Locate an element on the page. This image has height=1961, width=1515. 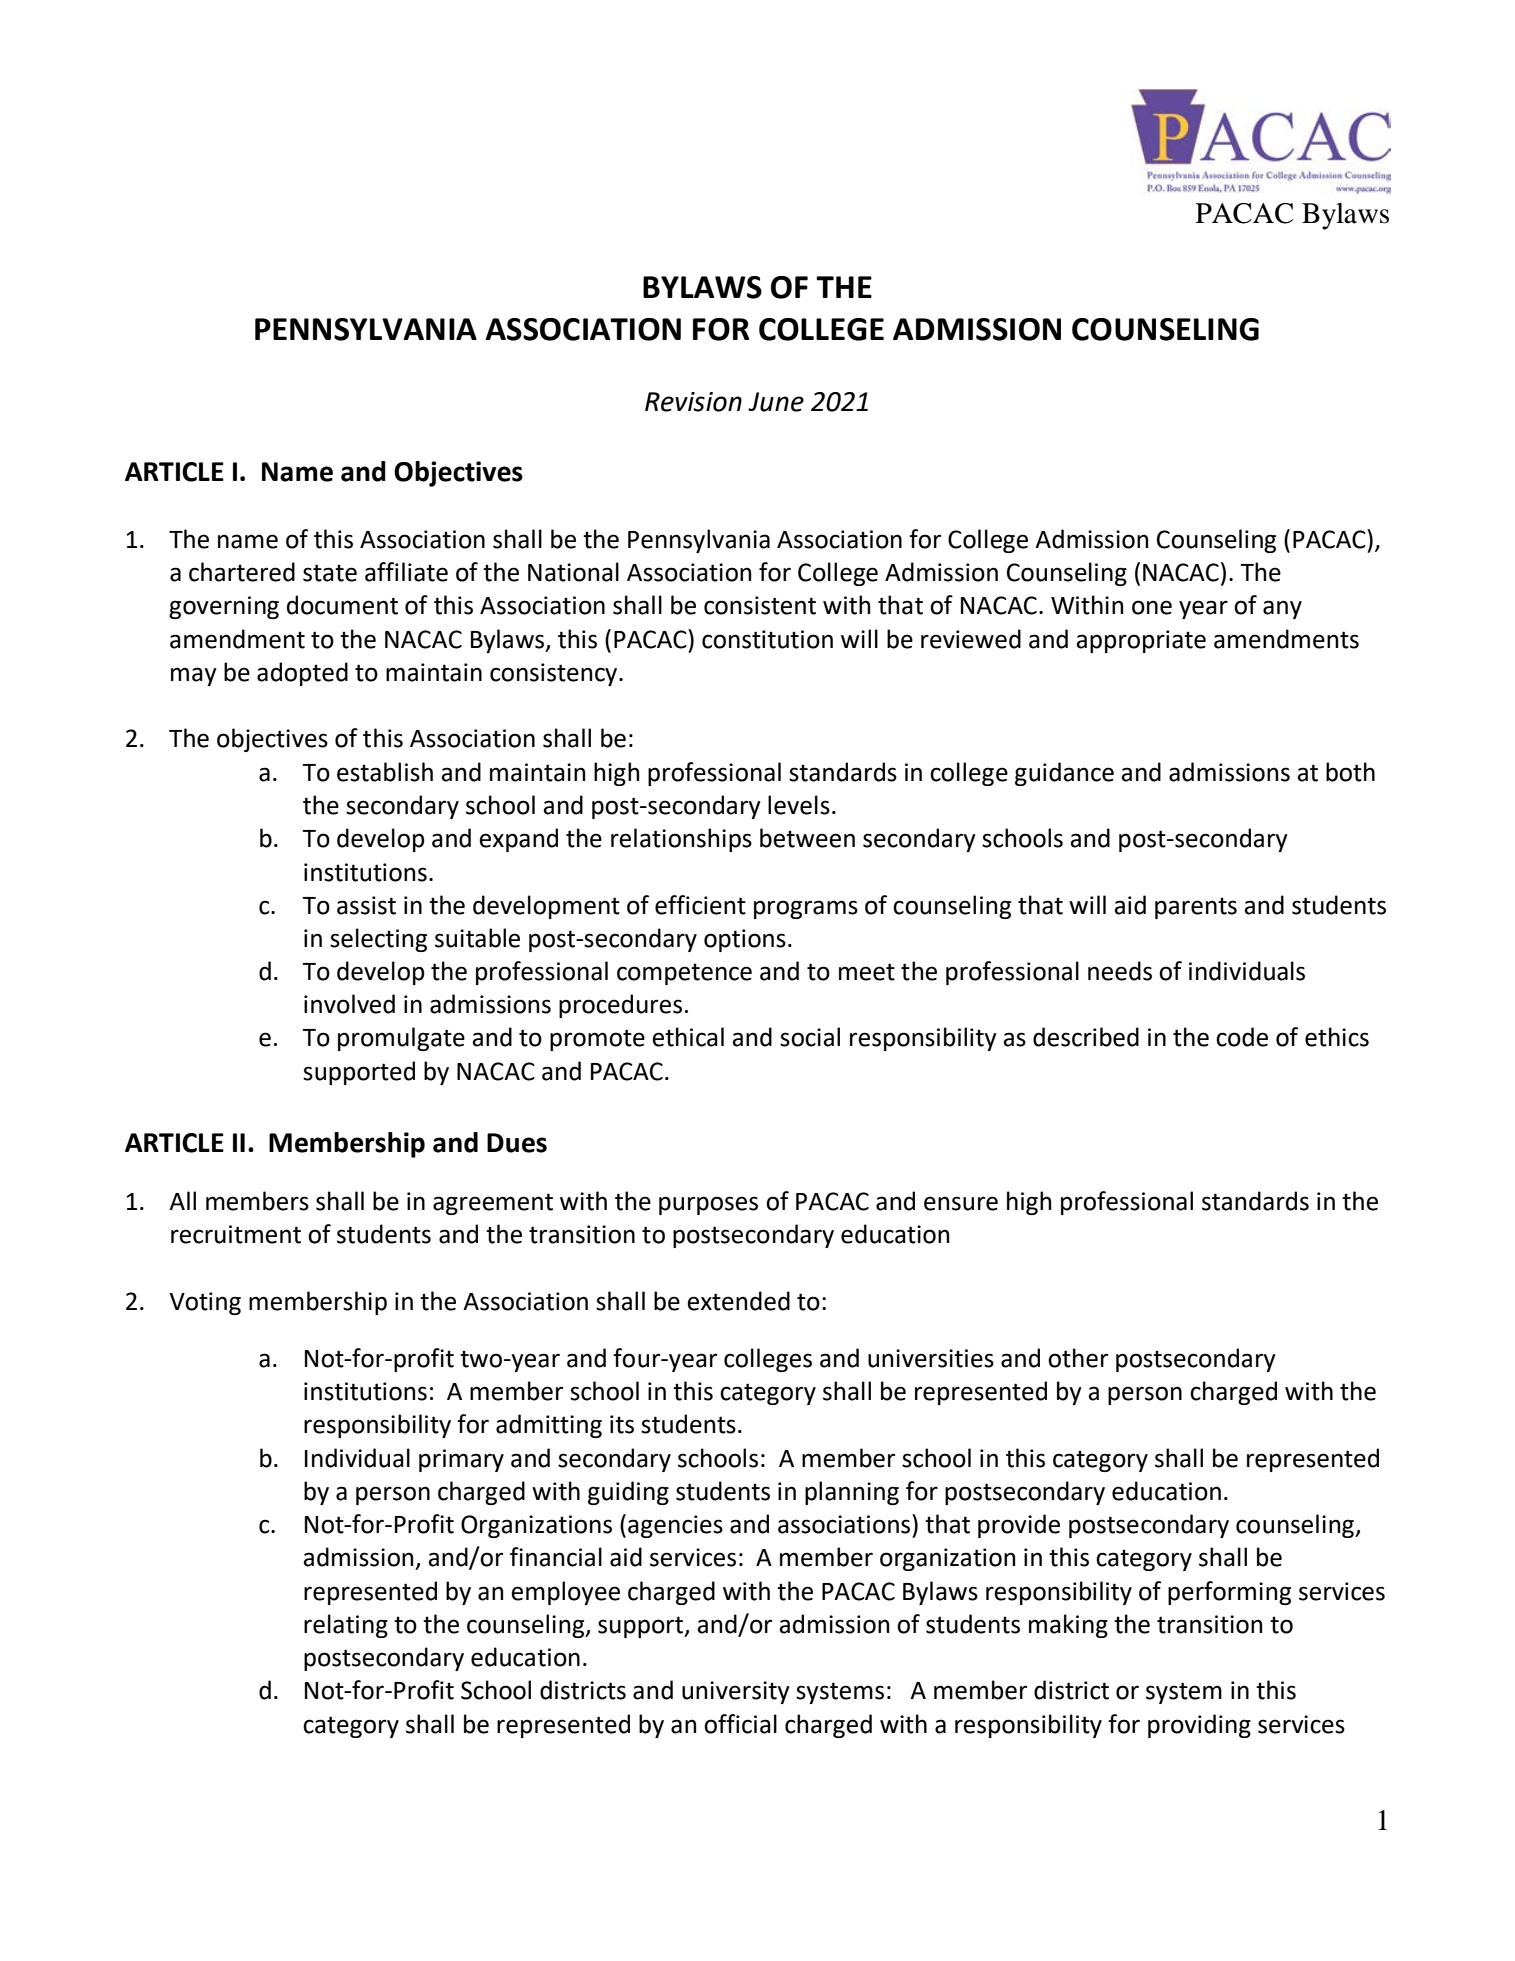
university is located at coordinates (736, 1692).
